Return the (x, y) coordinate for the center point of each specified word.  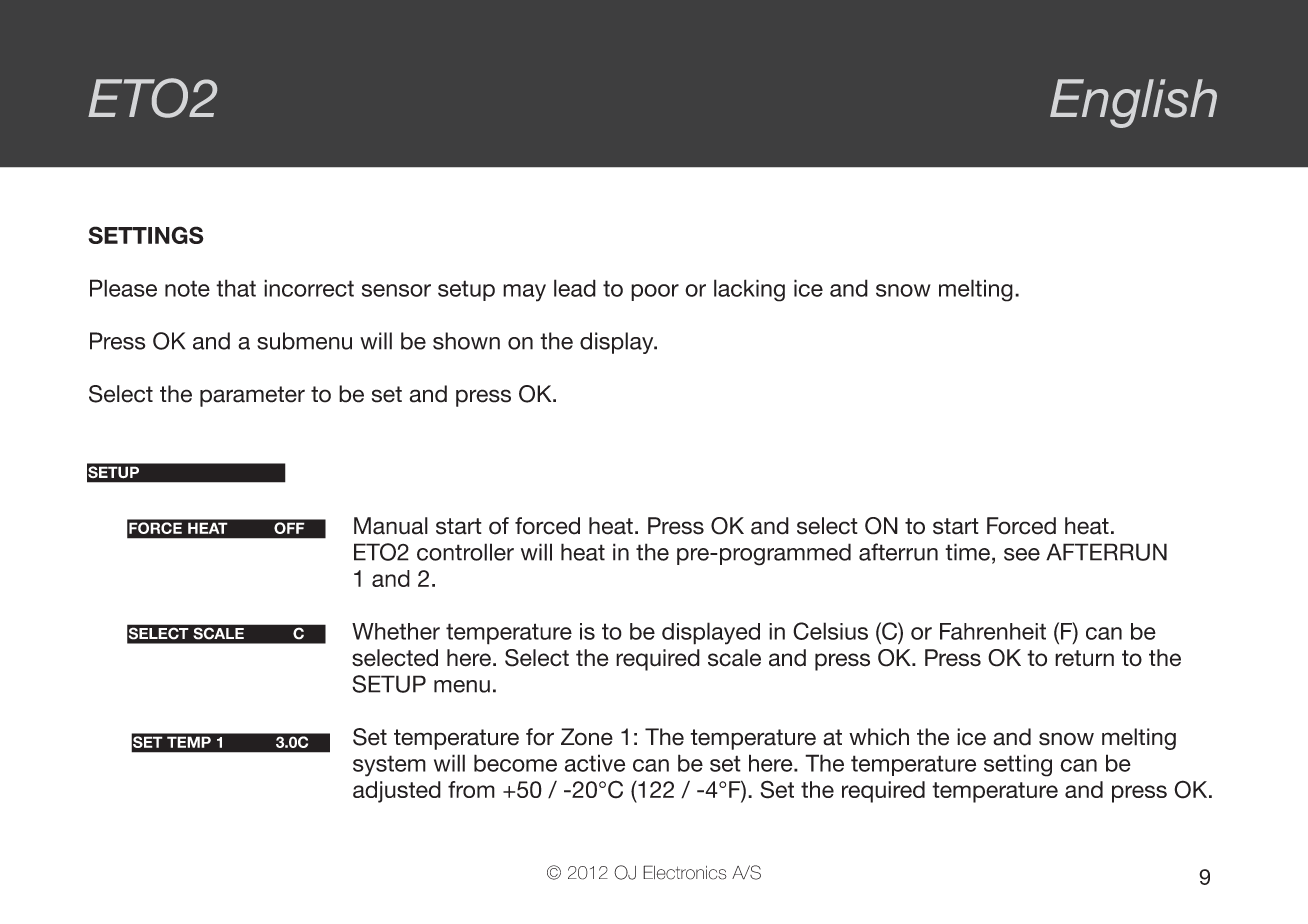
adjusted (397, 792)
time (967, 552)
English (1133, 103)
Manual (391, 526)
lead (575, 288)
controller (465, 552)
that (236, 288)
